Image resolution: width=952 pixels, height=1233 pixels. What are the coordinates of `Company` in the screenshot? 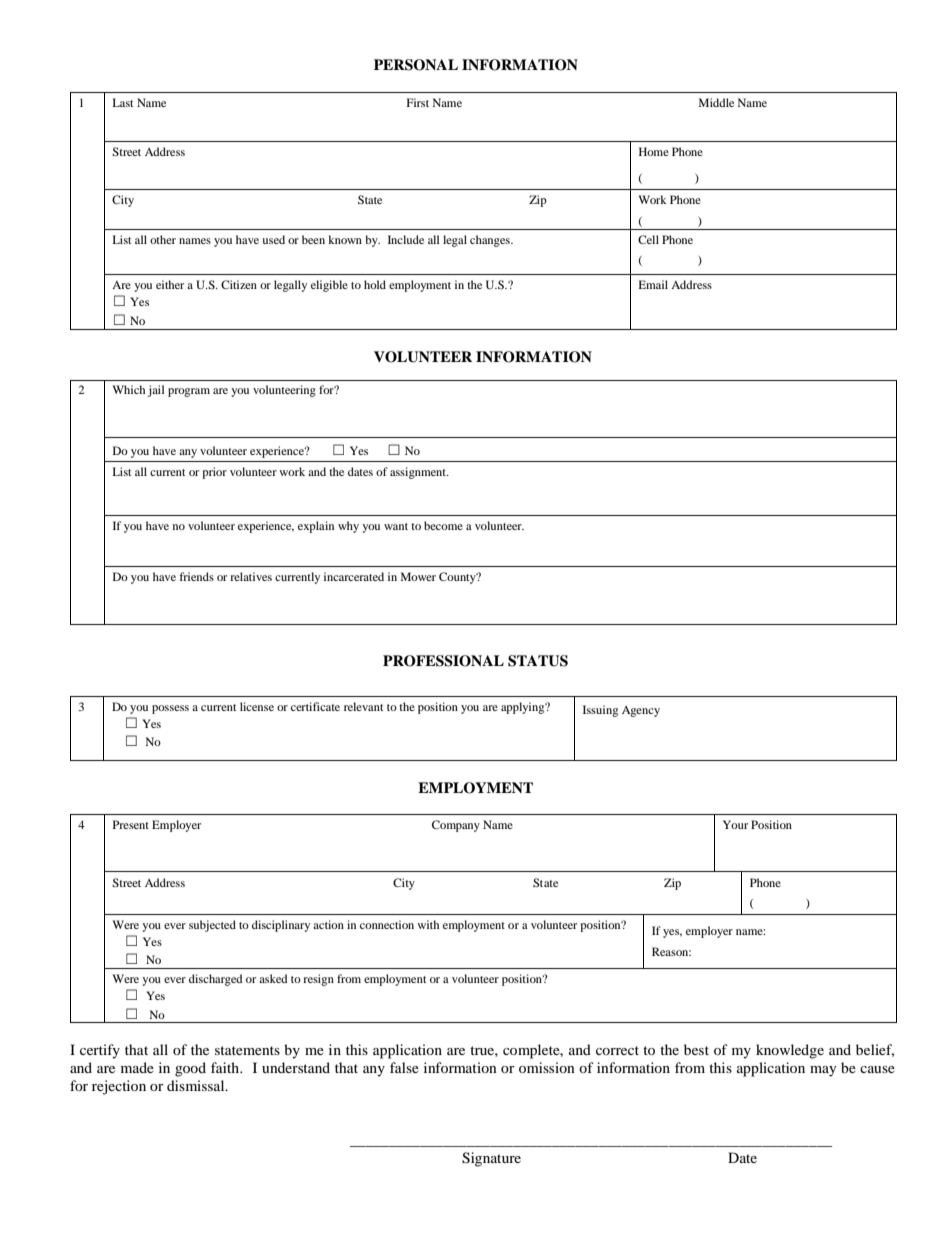 It's located at (456, 826).
